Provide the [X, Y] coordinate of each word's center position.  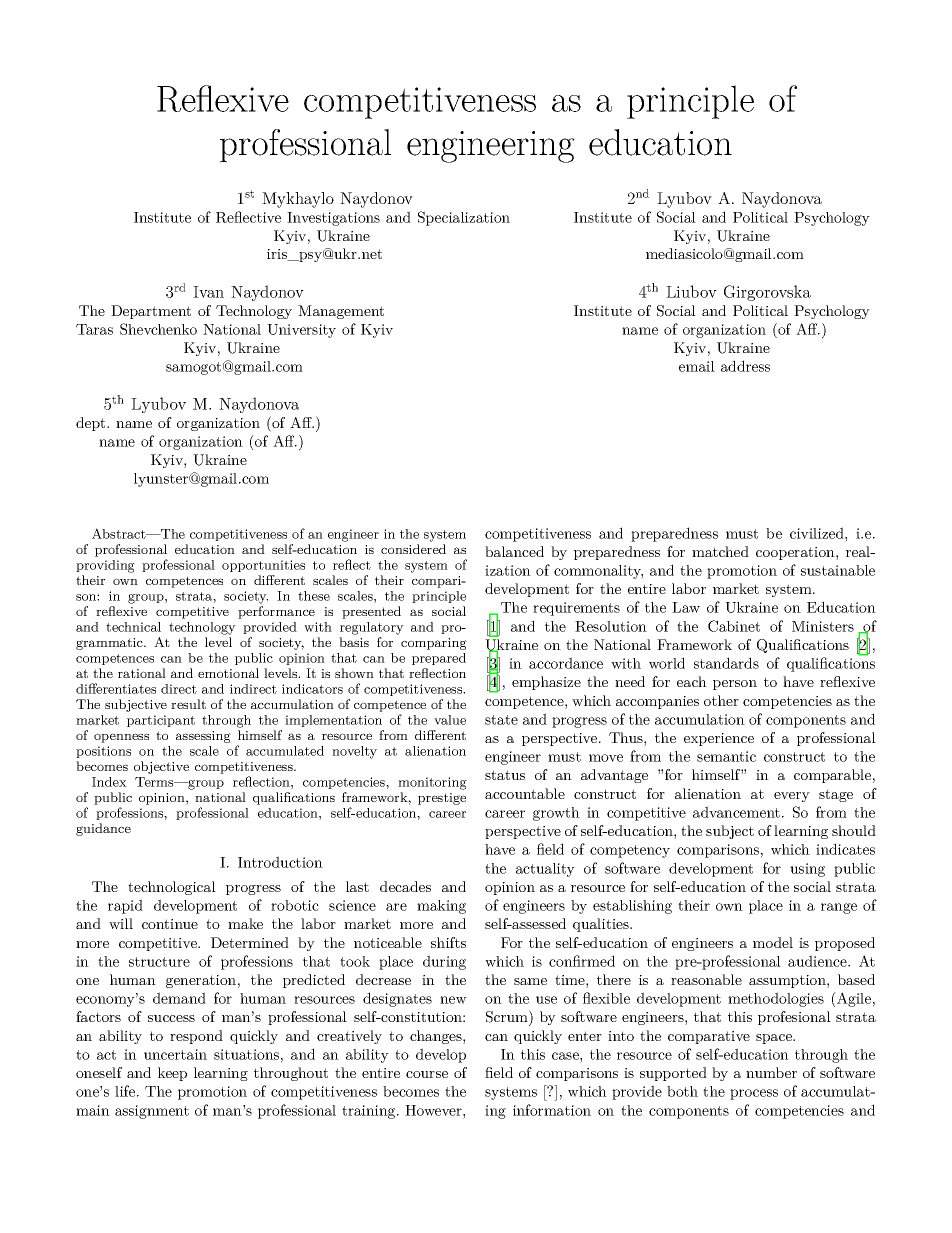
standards [726, 663]
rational [142, 673]
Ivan [208, 292]
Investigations [333, 219]
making [441, 907]
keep [172, 1074]
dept [92, 424]
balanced [514, 551]
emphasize [546, 683]
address [745, 366]
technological [172, 888]
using [807, 870]
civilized [818, 533]
